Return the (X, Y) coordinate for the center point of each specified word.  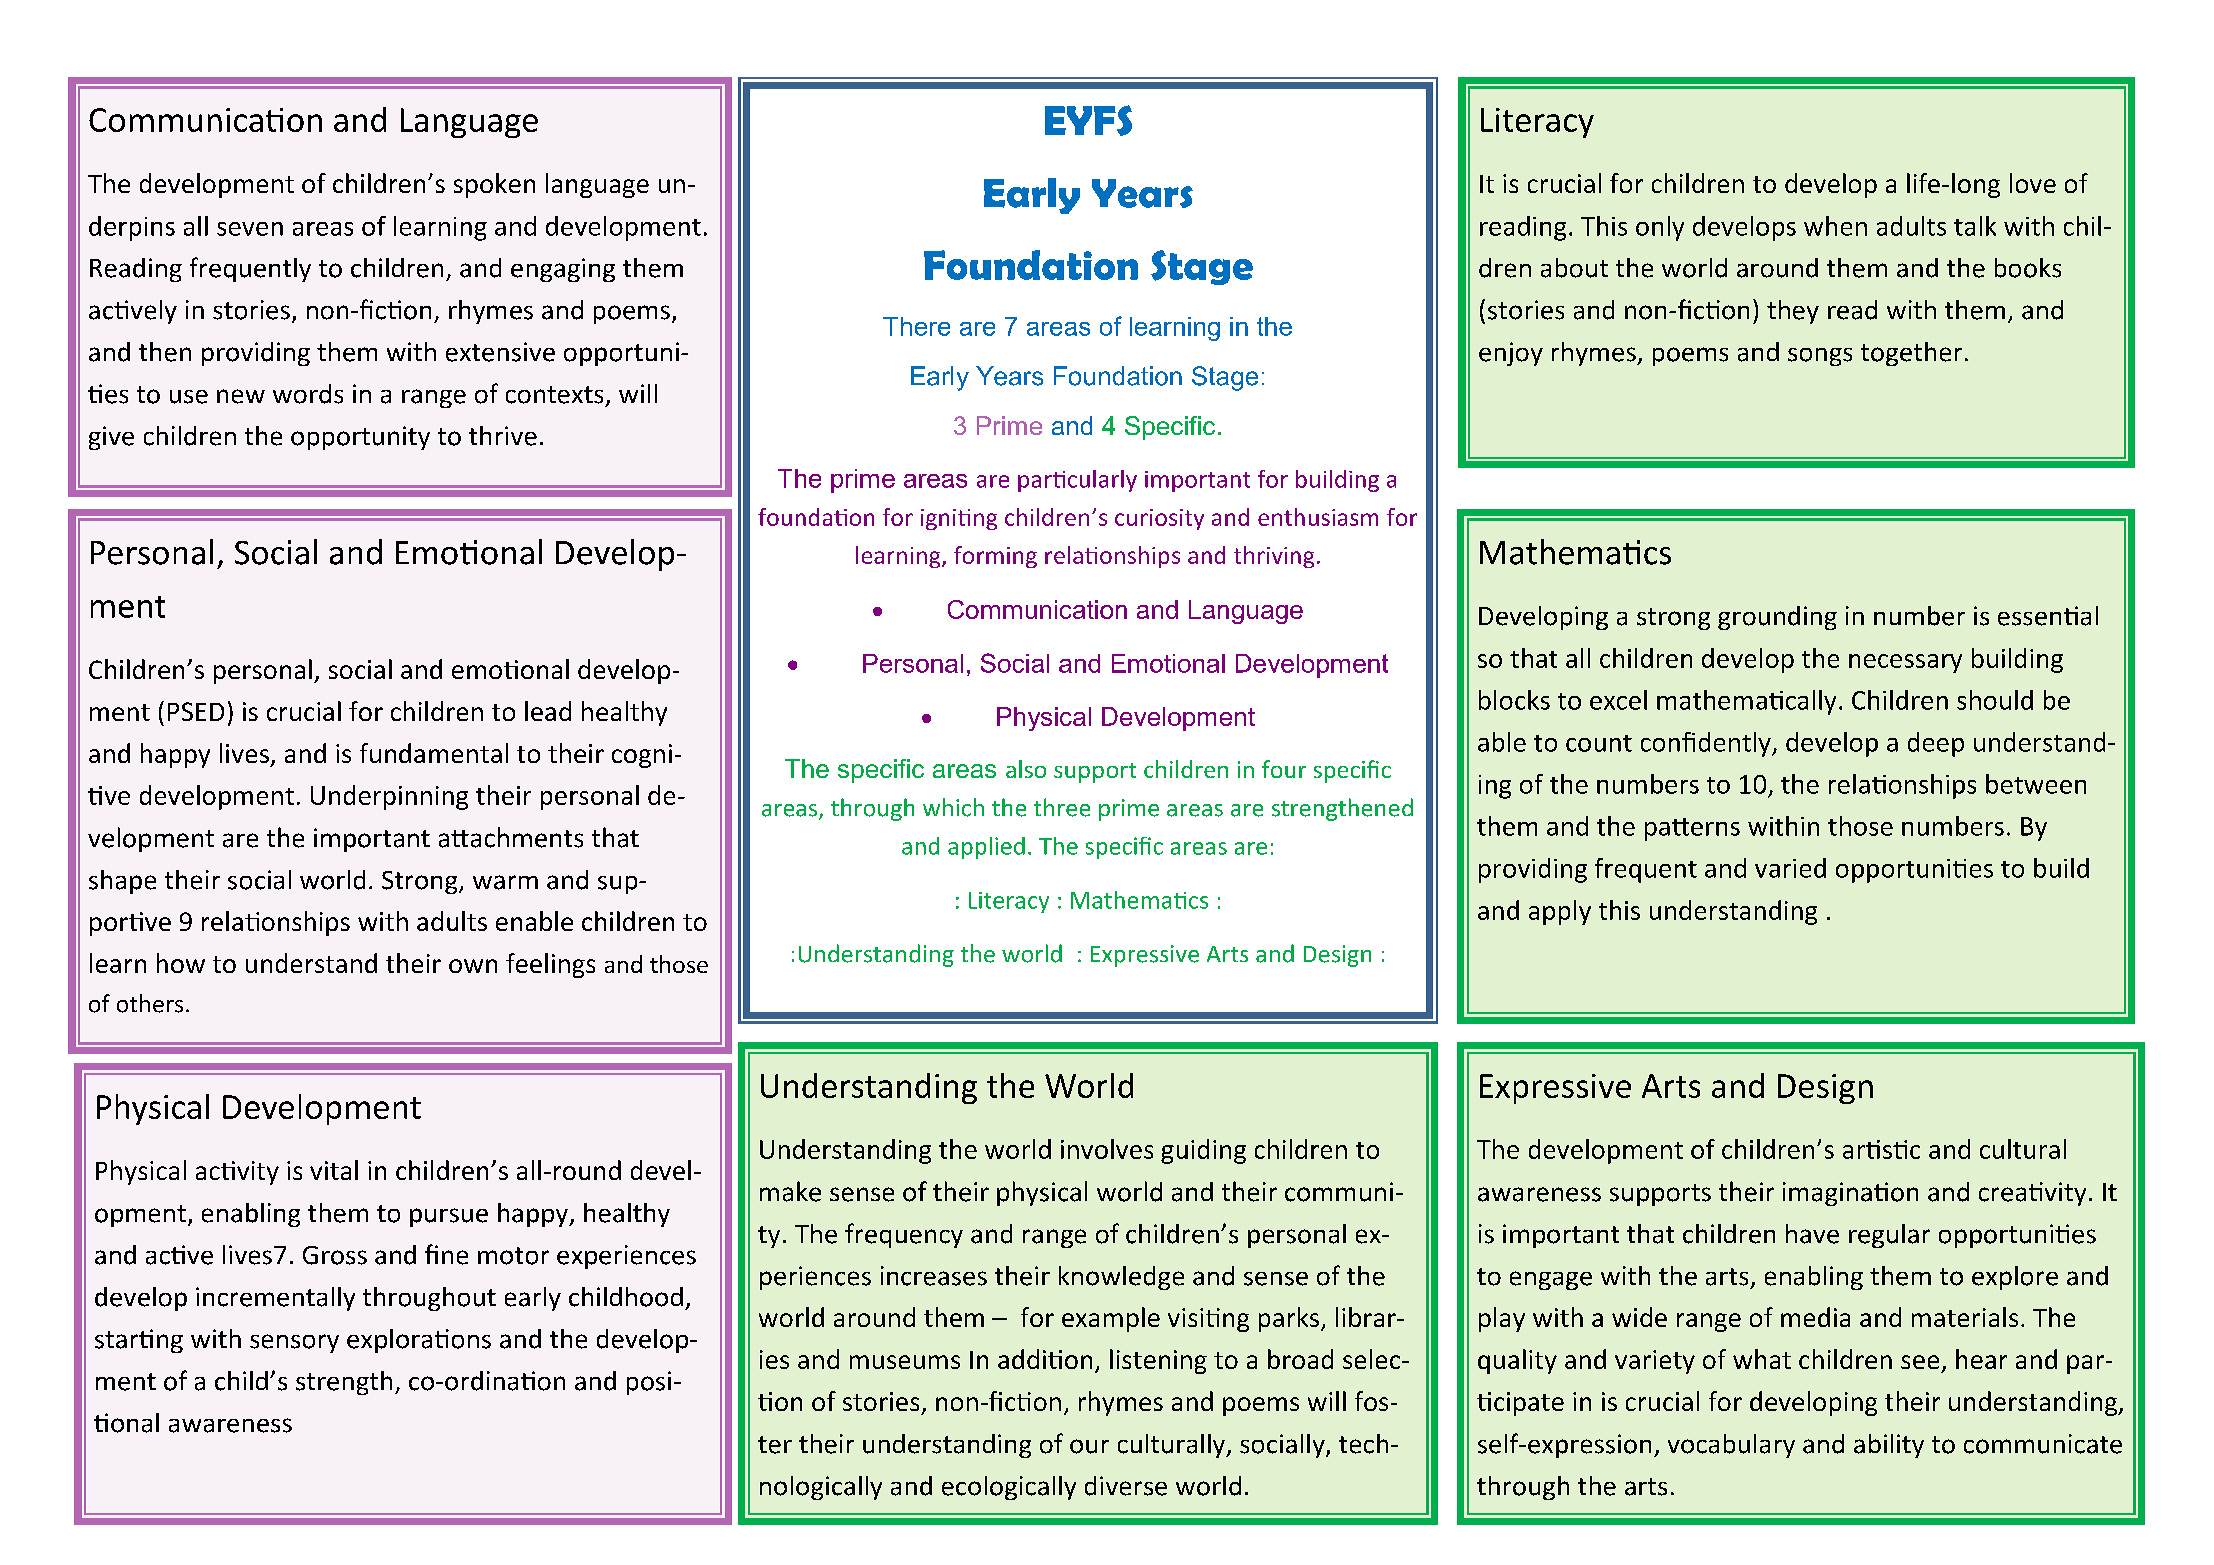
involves (1107, 1149)
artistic (1881, 1149)
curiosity (1159, 519)
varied (1790, 868)
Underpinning (389, 797)
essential (2048, 616)
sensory (294, 1343)
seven (250, 229)
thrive (503, 436)
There (916, 326)
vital (334, 1170)
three (1062, 807)
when (1835, 226)
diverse (1126, 1486)
